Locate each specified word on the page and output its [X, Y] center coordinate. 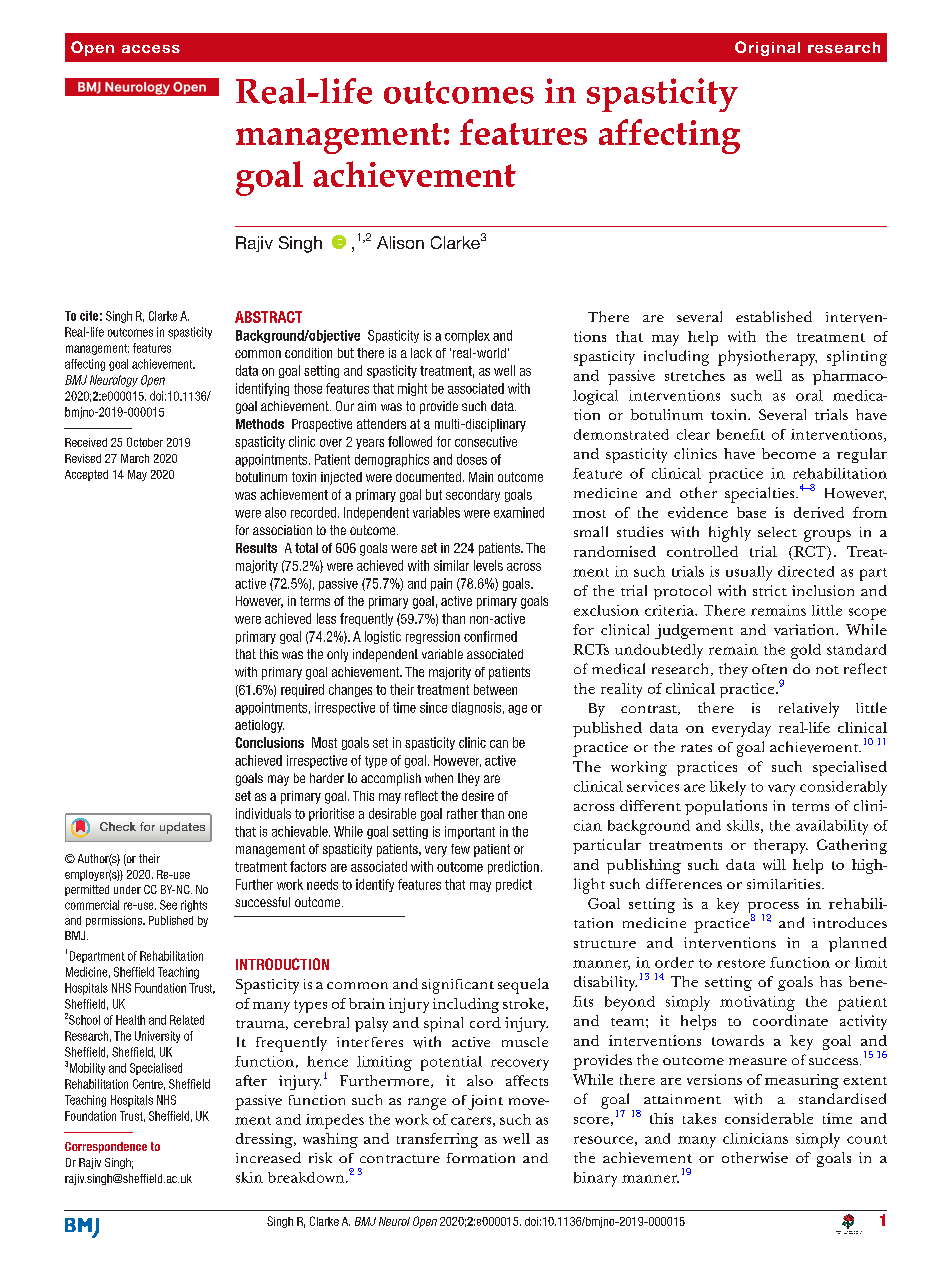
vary [781, 790]
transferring [437, 1140]
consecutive [486, 441]
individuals [263, 813]
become [789, 453]
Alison [400, 242]
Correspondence [106, 1147]
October [145, 442]
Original [767, 48]
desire [478, 796]
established [774, 316]
